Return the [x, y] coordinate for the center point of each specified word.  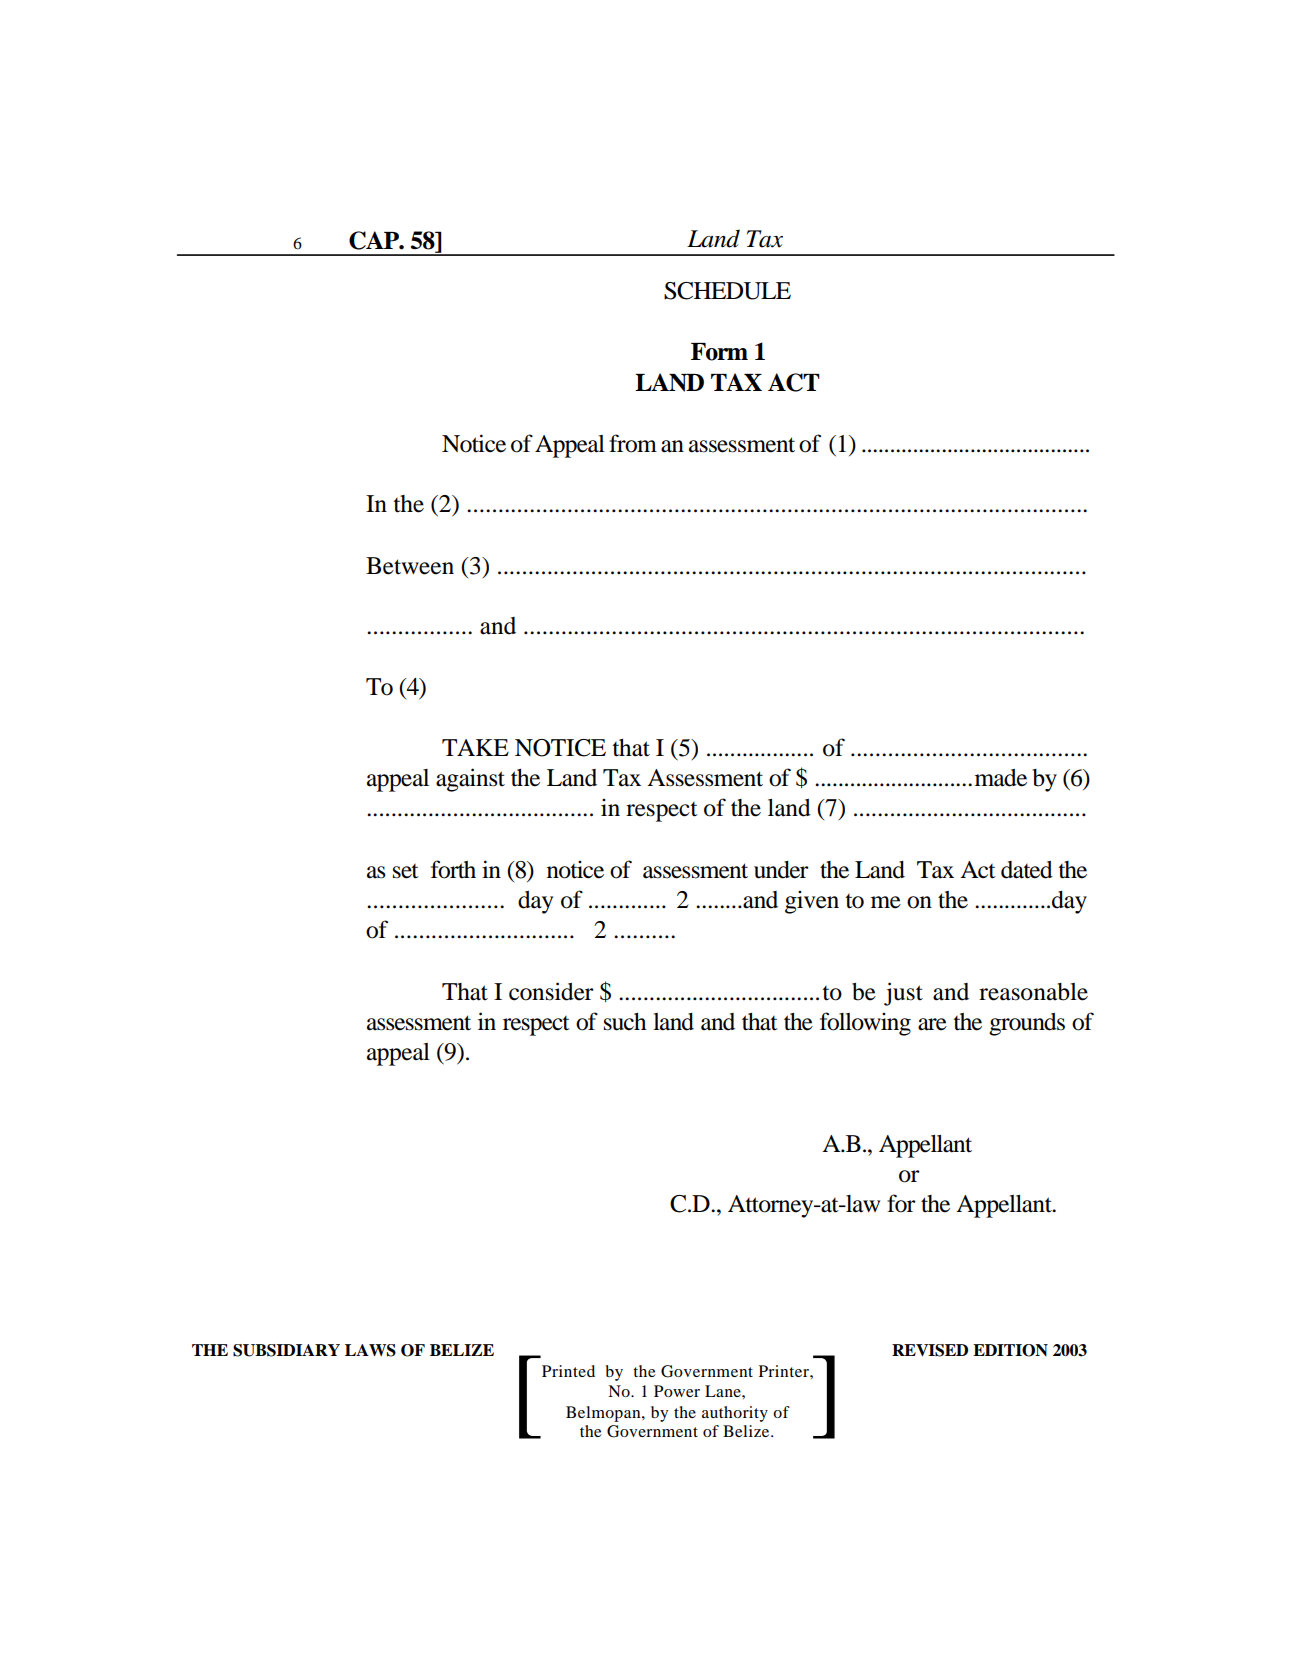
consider [551, 991]
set [406, 871]
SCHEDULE [727, 291]
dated [1027, 870]
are [932, 1024]
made [1001, 778]
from [633, 443]
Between [410, 566]
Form [719, 352]
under [781, 870]
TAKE [475, 747]
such [625, 1022]
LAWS [370, 1350]
